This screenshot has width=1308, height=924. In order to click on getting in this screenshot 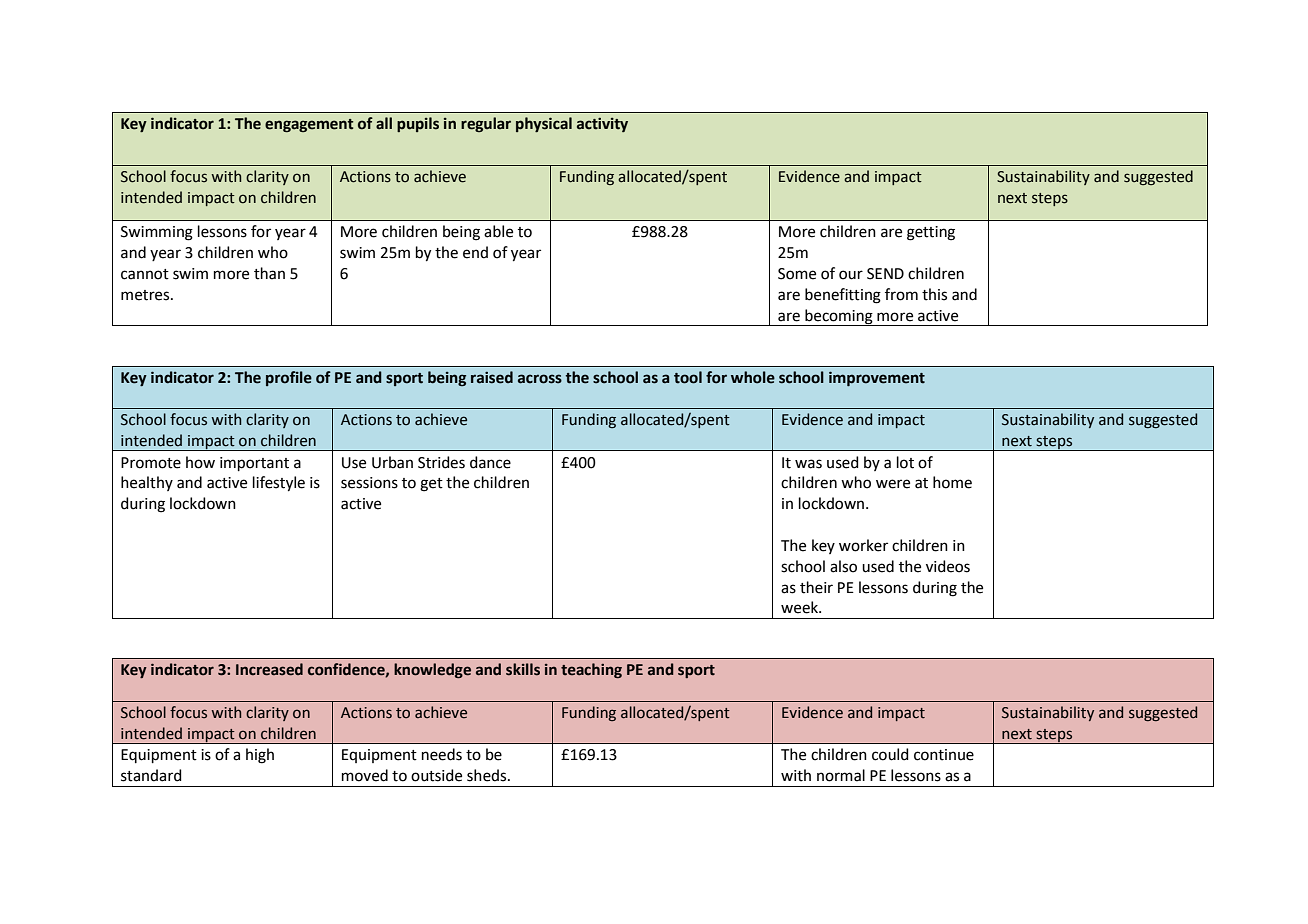, I will do `click(931, 233)`.
